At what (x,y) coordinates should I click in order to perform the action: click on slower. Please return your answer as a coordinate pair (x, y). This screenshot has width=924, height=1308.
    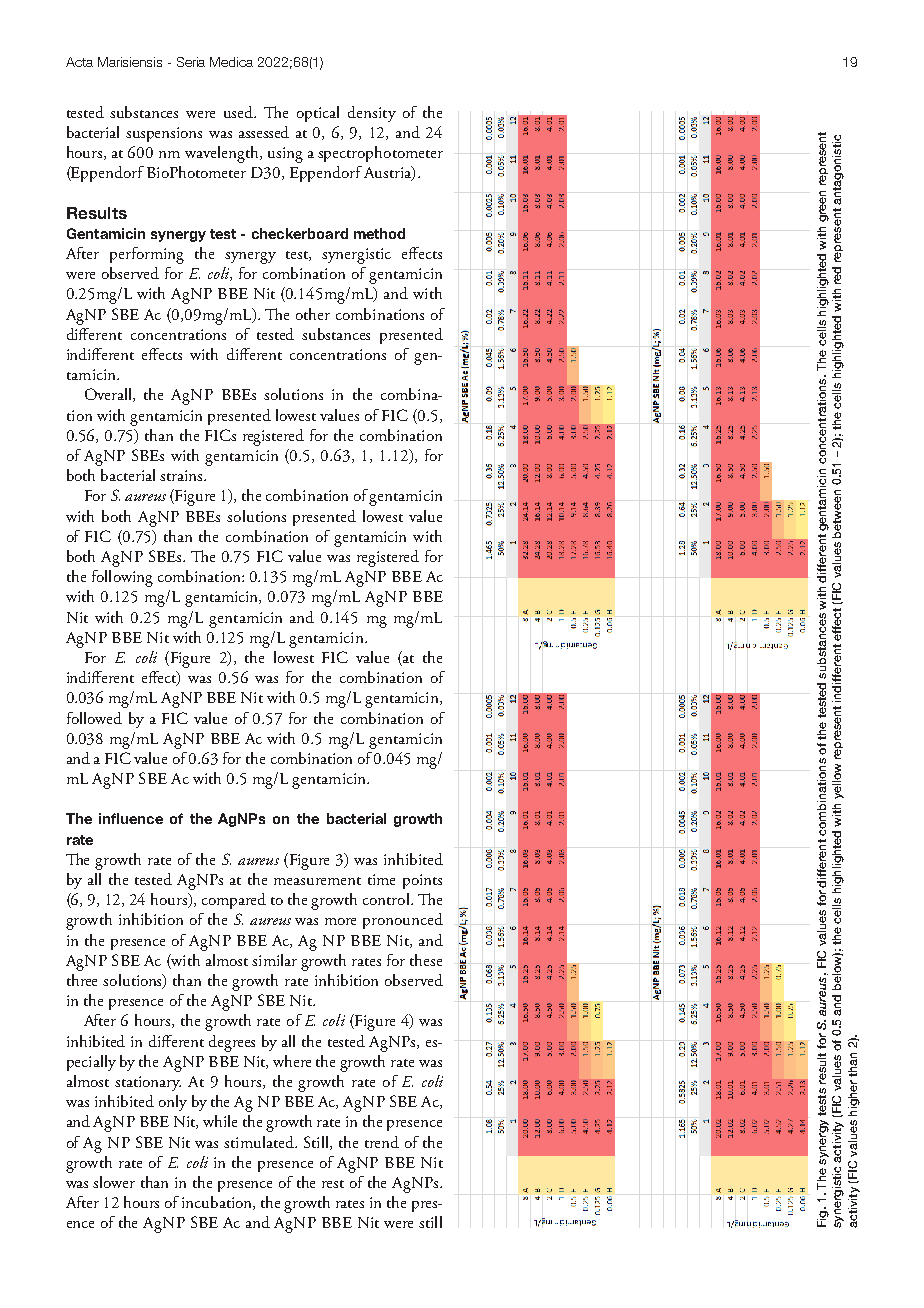
    Looking at the image, I should click on (114, 1182).
